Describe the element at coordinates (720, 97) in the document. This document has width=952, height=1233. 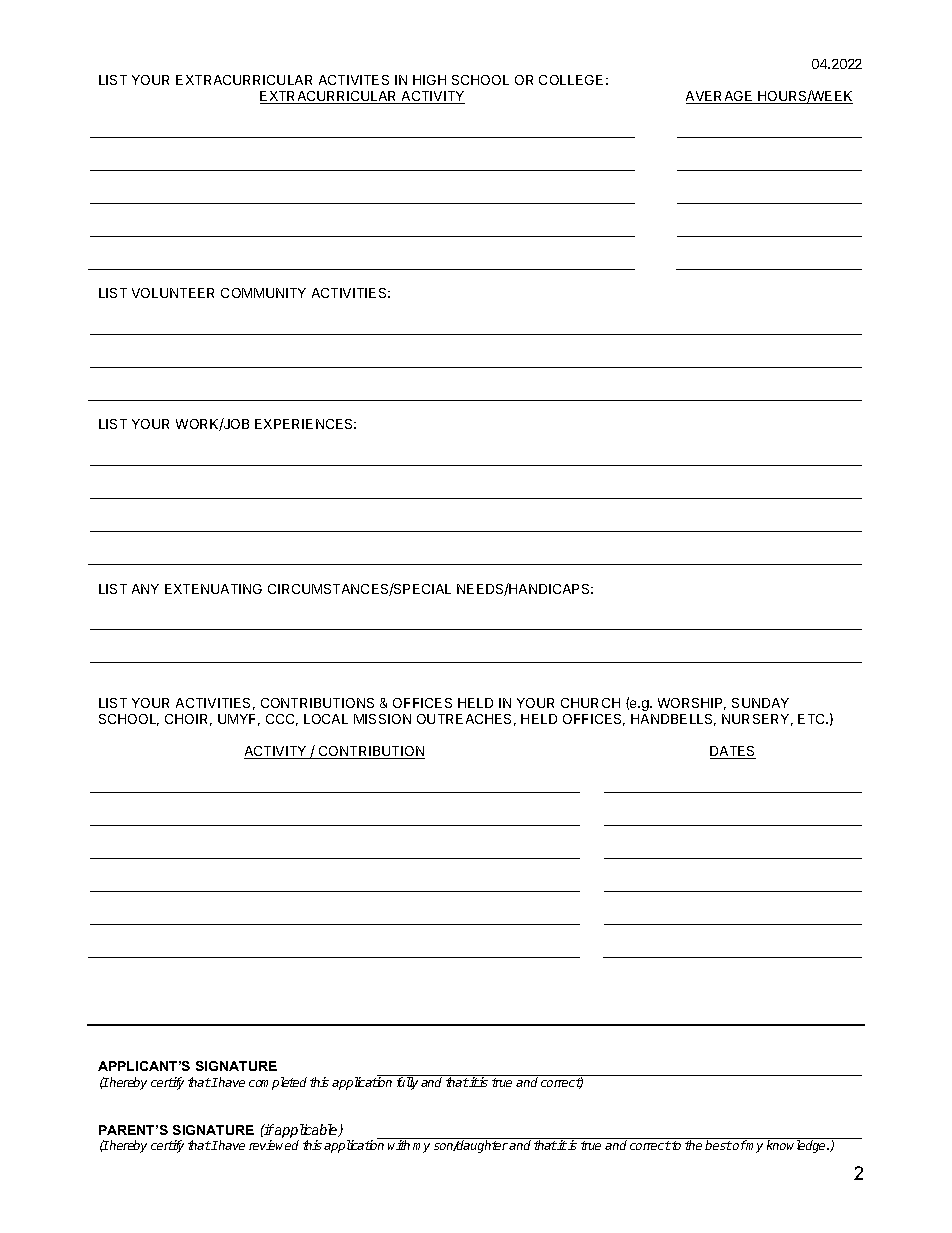
I see `AVERAGE` at that location.
